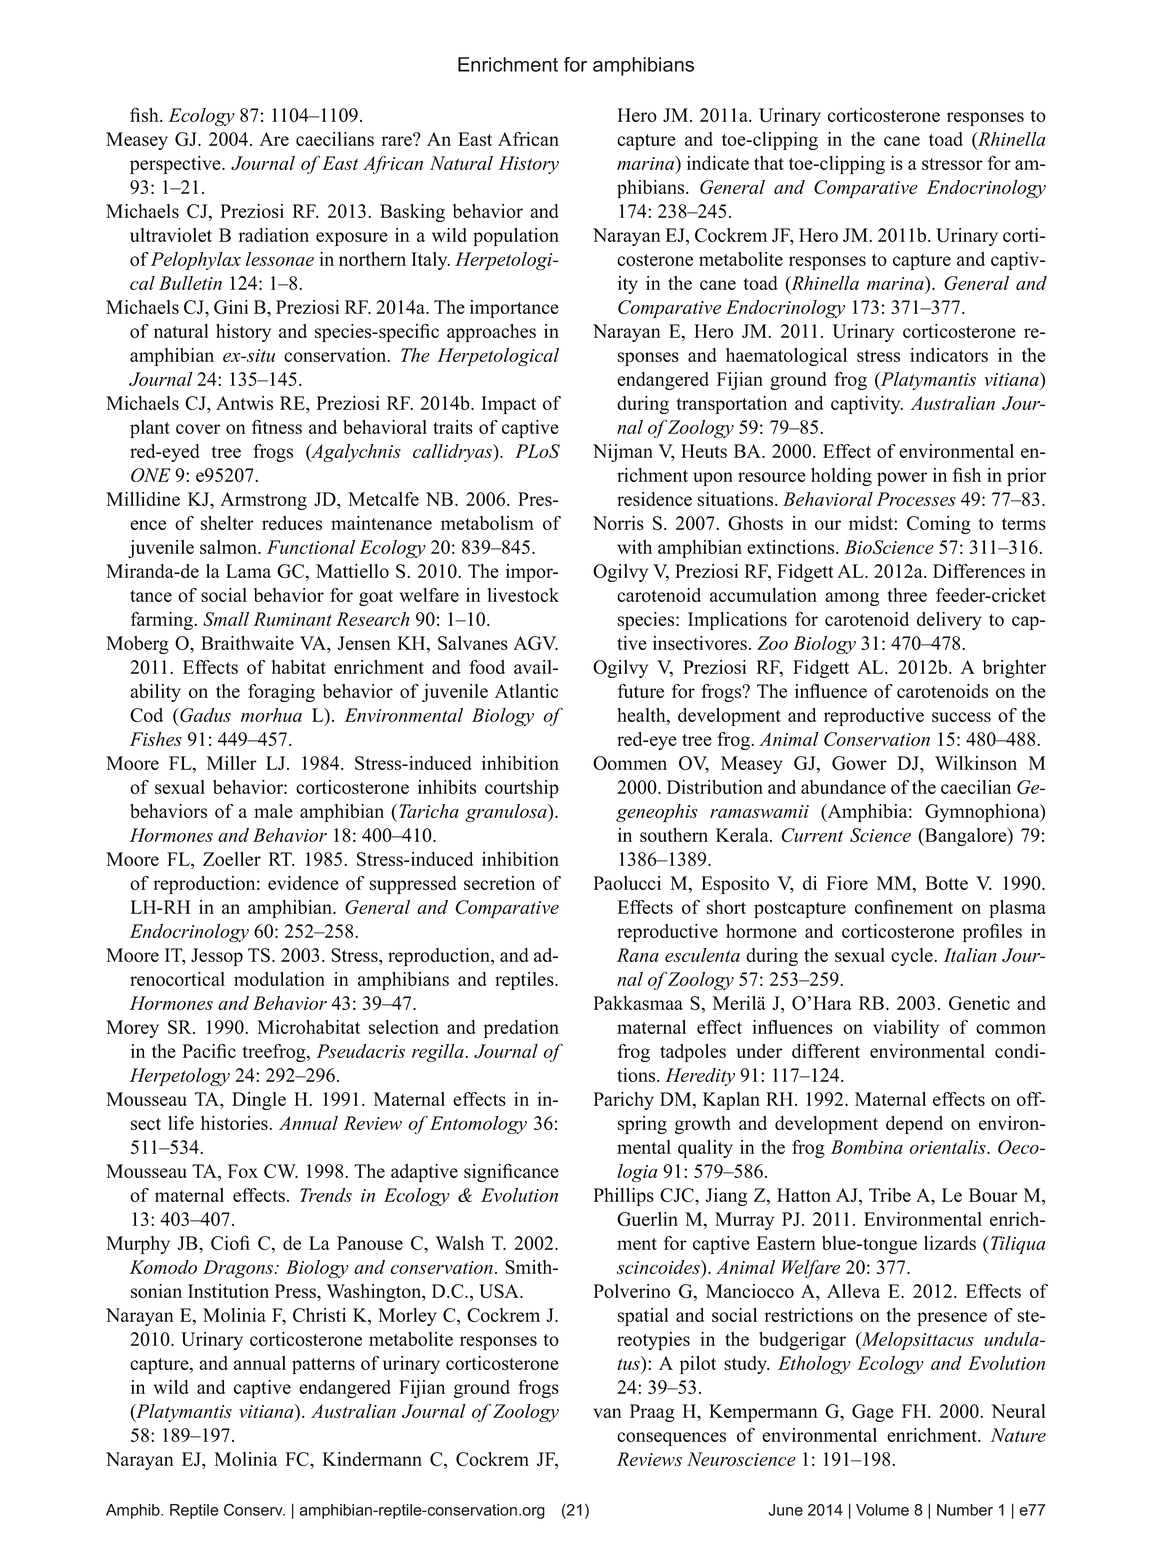  Describe the element at coordinates (882, 1510) in the screenshot. I see `Volume` at that location.
